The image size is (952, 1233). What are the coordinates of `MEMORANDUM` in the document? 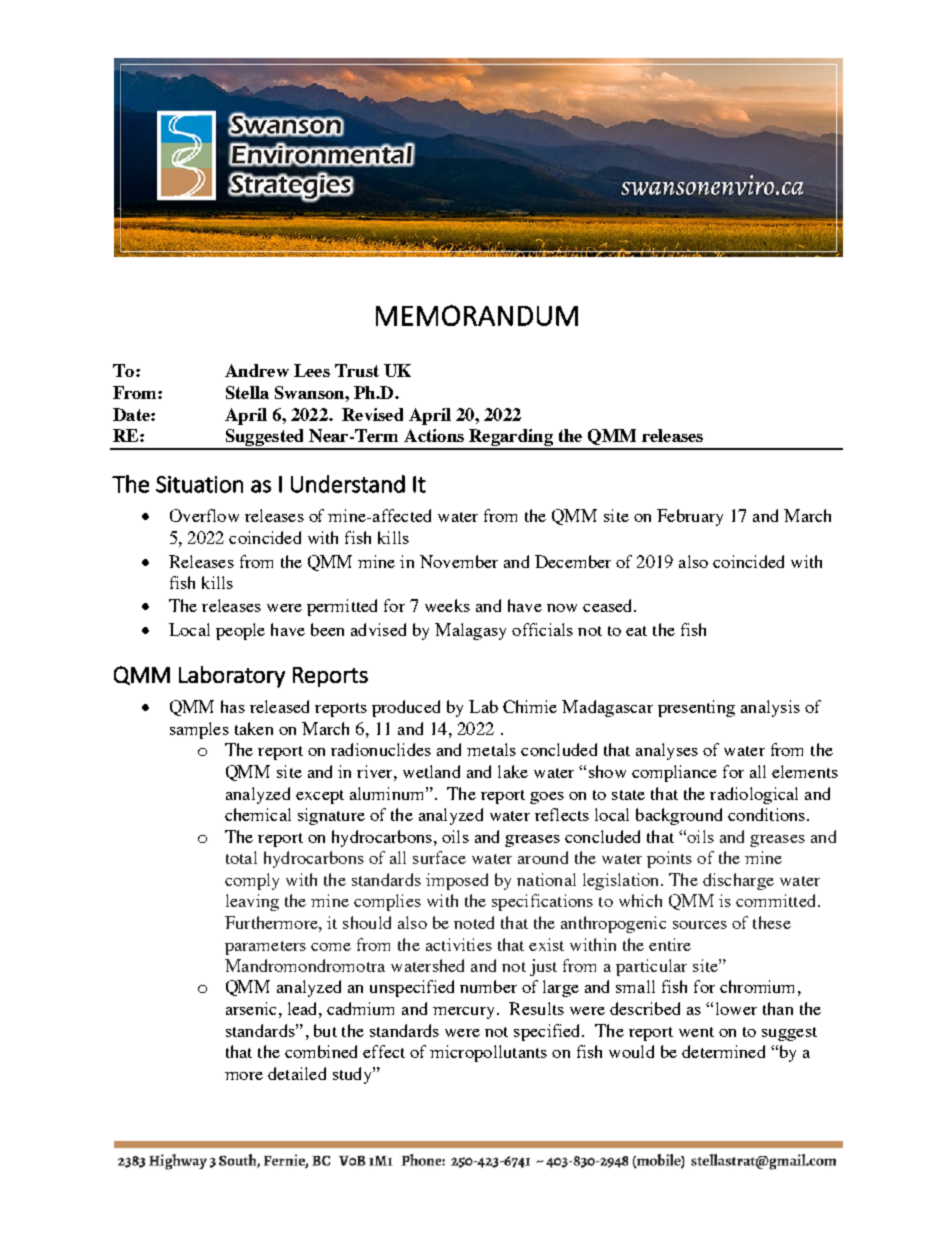 It's located at (477, 315).
